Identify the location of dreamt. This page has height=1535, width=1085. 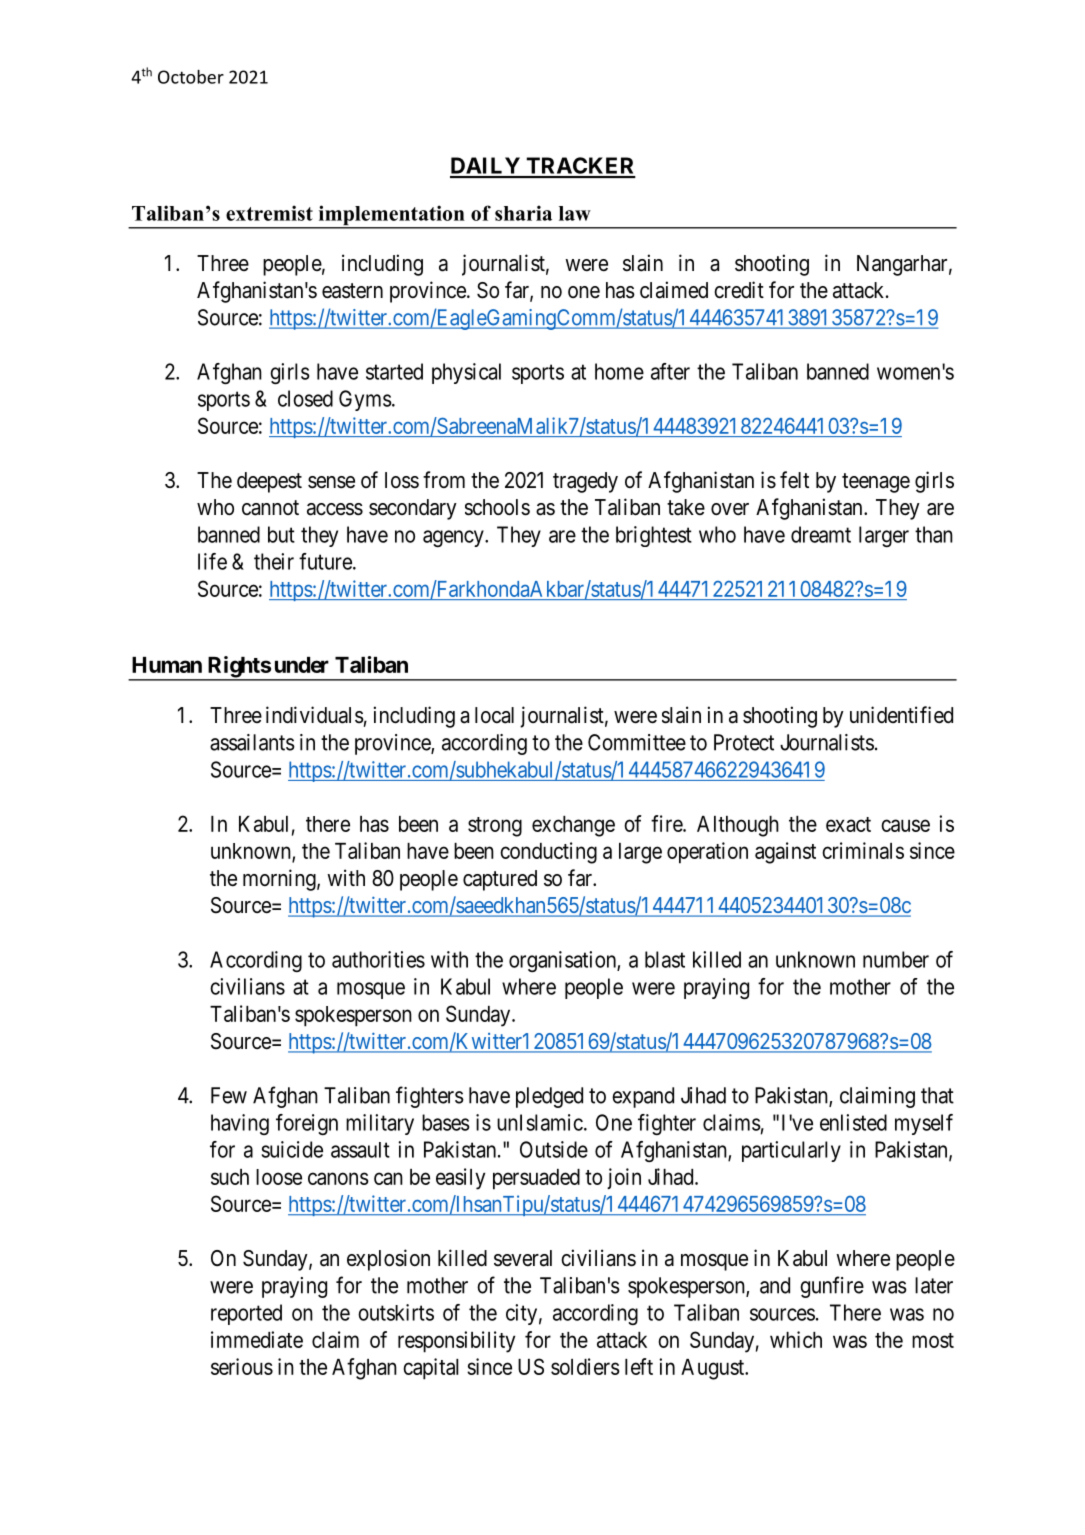
(821, 534).
